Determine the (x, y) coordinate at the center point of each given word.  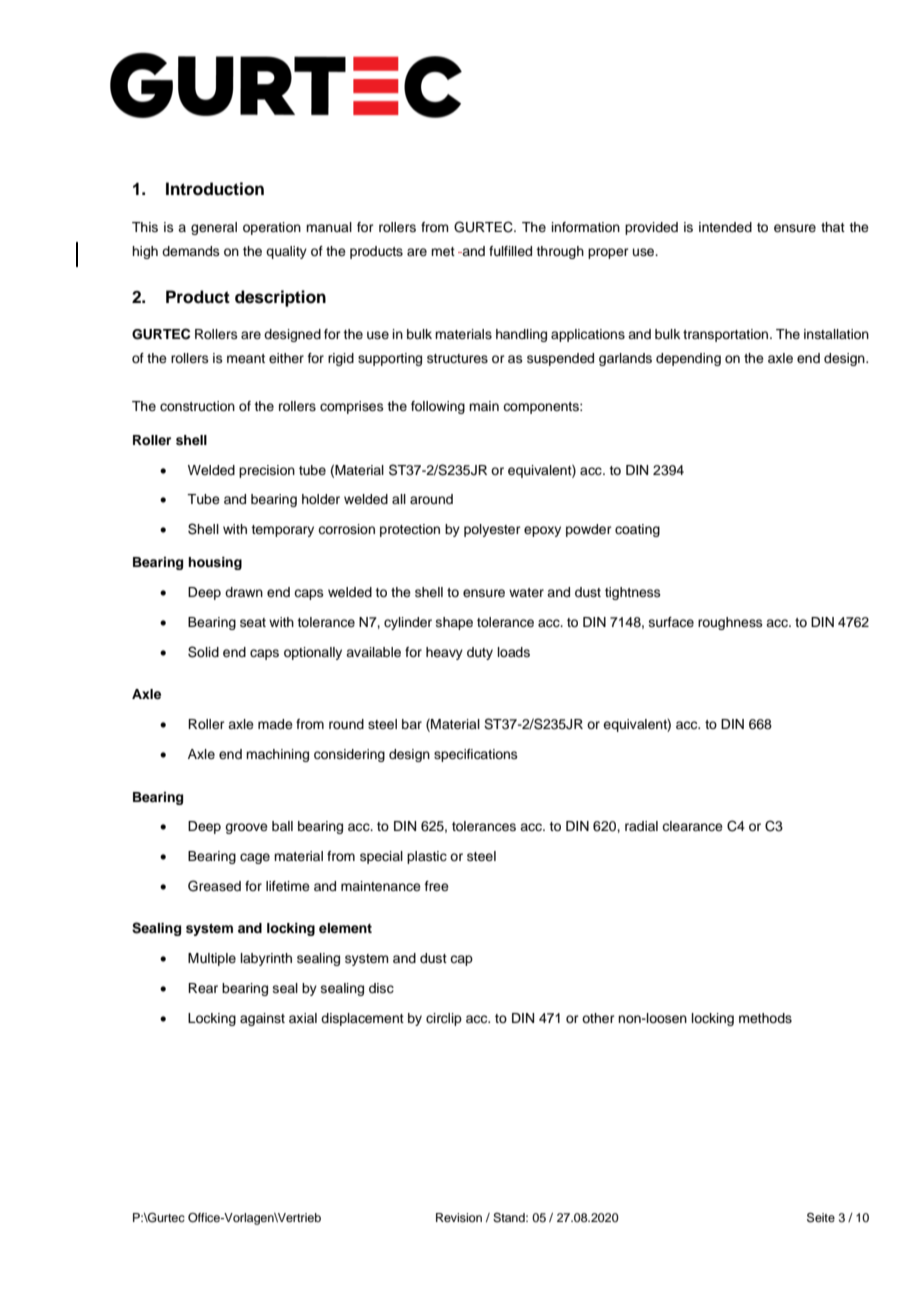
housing (215, 563)
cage (255, 858)
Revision (459, 1217)
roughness (730, 623)
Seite (821, 1218)
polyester (492, 530)
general (214, 228)
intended (725, 227)
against (262, 1019)
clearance (692, 826)
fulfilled (510, 251)
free (437, 886)
